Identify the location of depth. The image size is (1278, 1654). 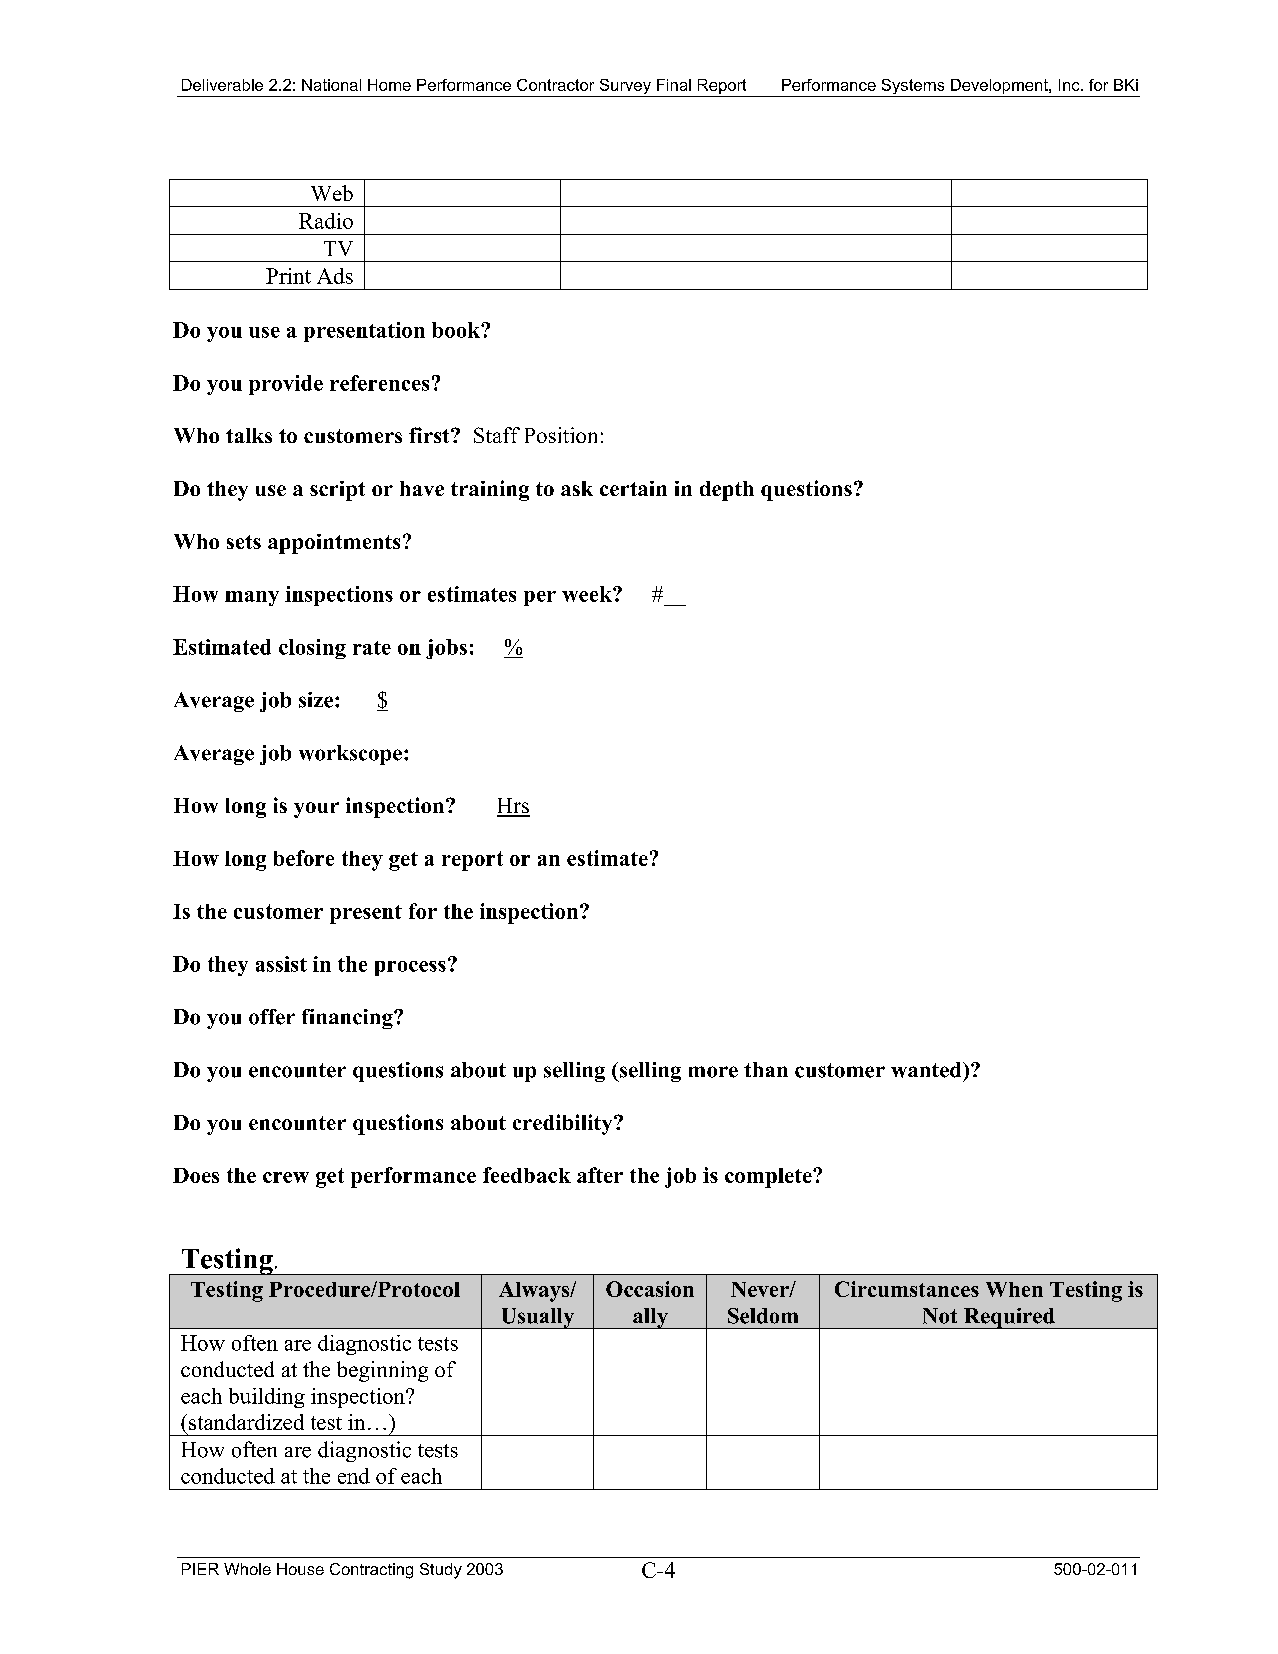
(727, 491).
